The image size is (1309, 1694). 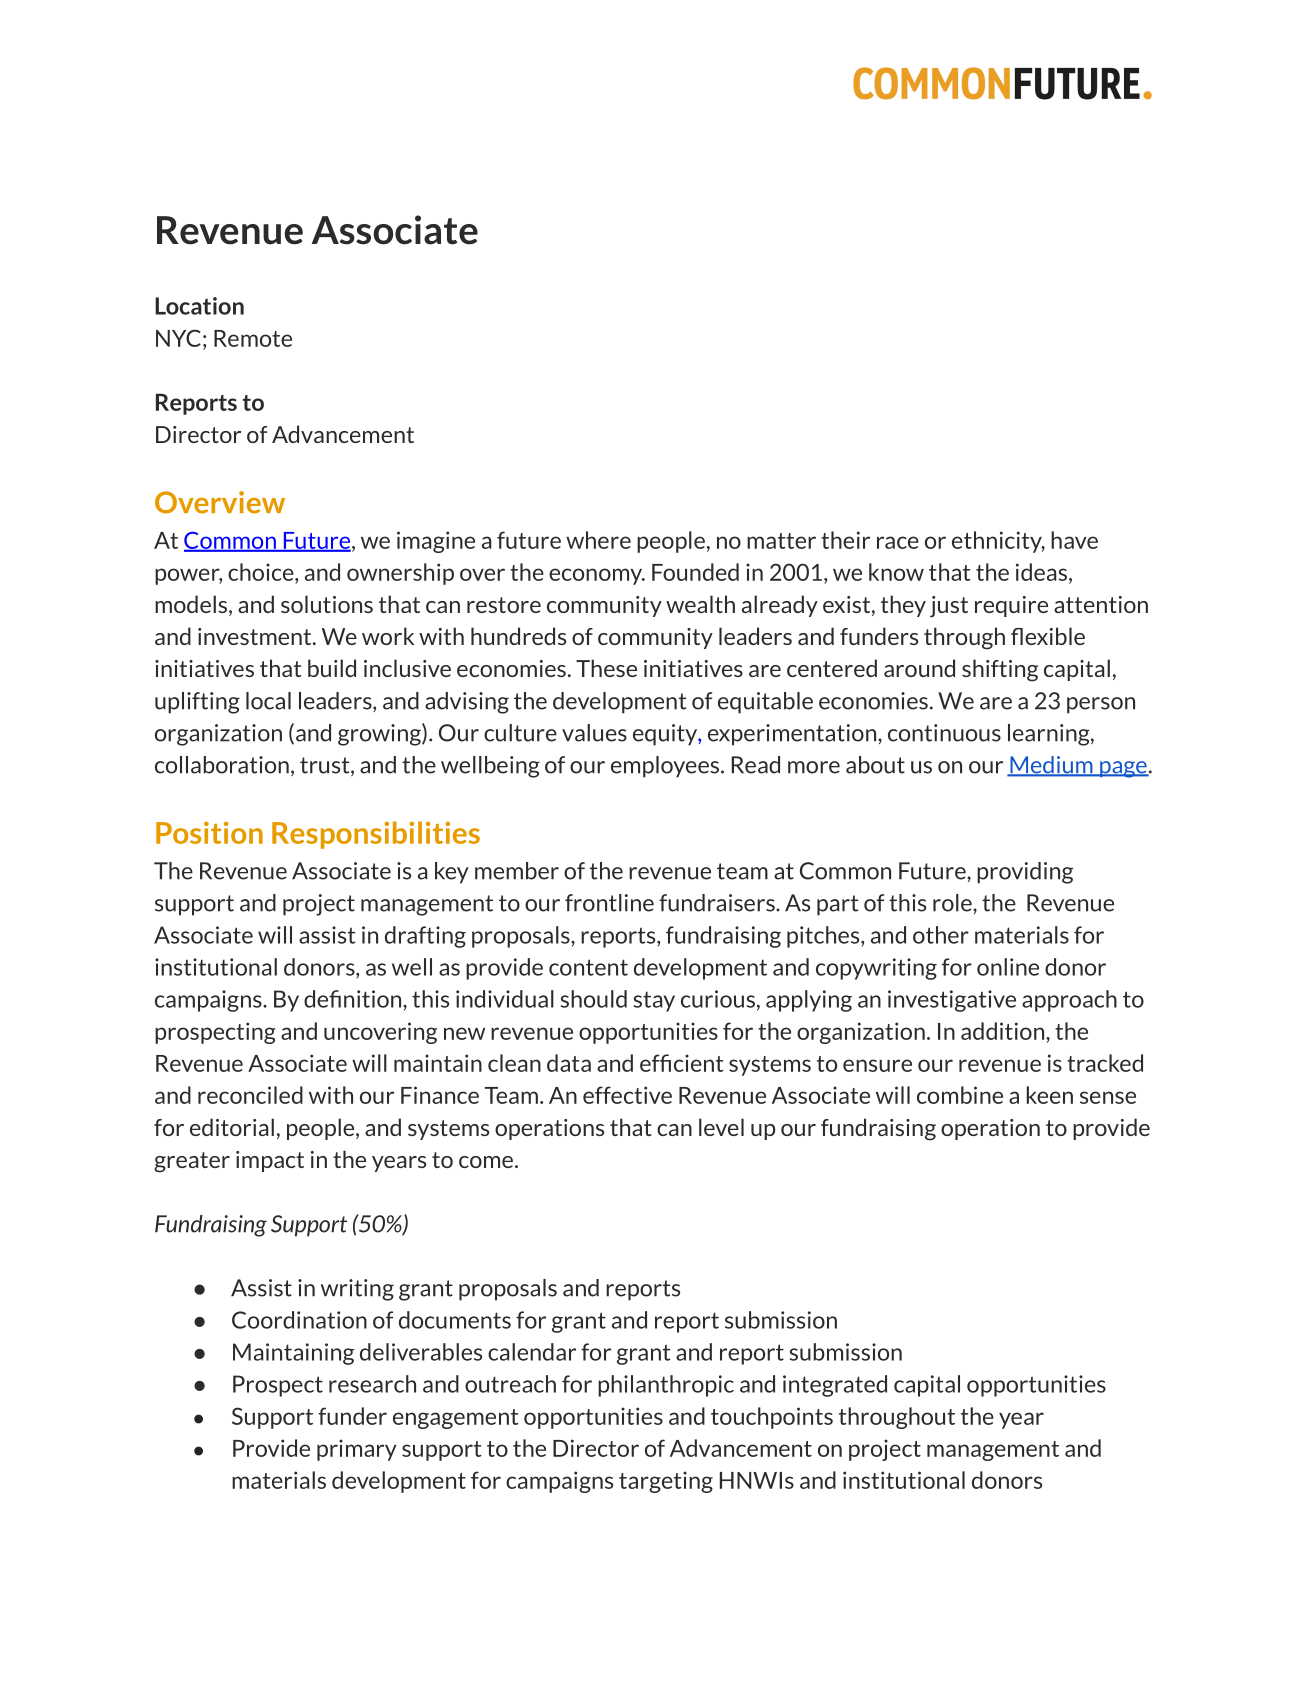 I want to click on require, so click(x=1011, y=606).
